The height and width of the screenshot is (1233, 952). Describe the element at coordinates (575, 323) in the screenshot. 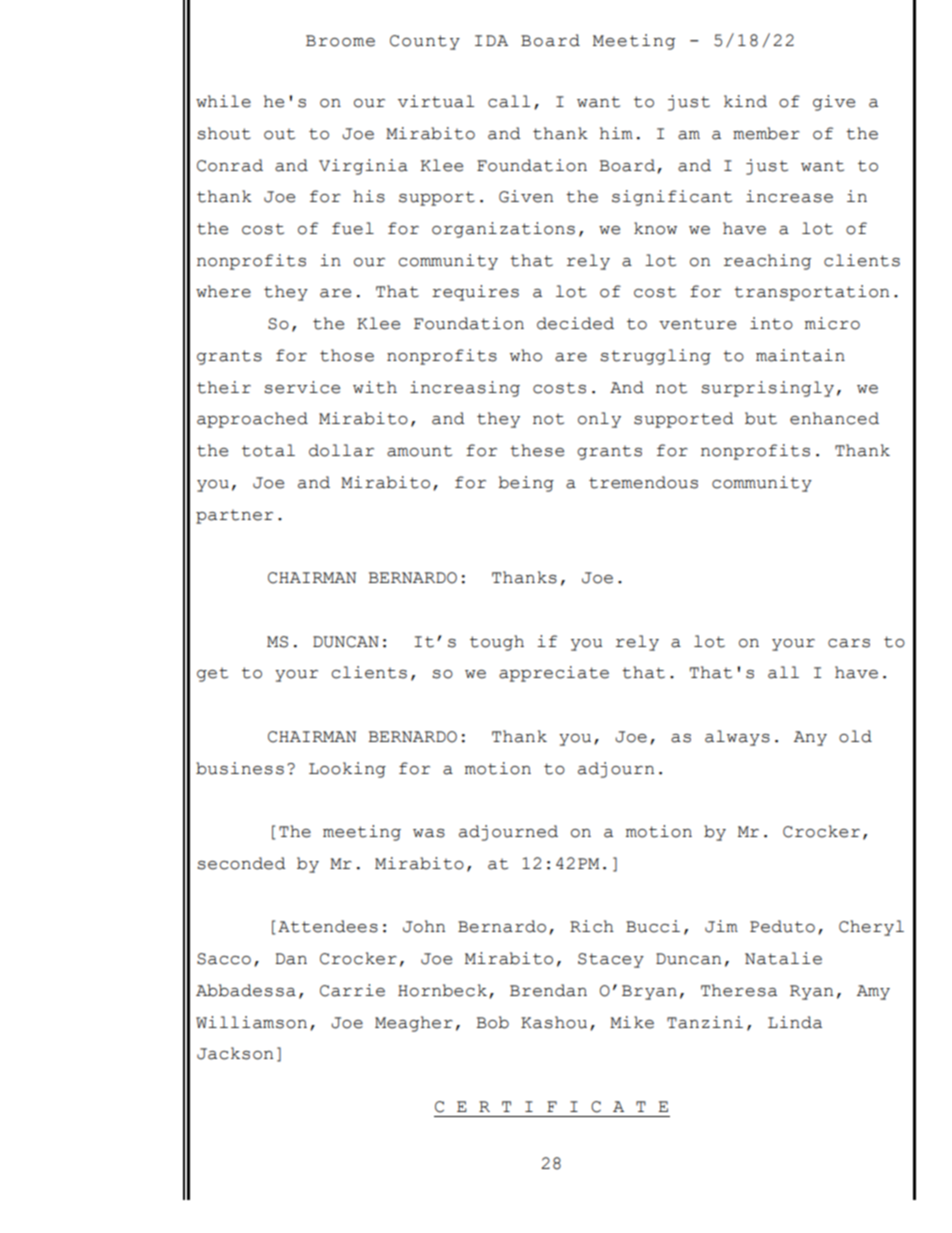

I see `decided` at that location.
